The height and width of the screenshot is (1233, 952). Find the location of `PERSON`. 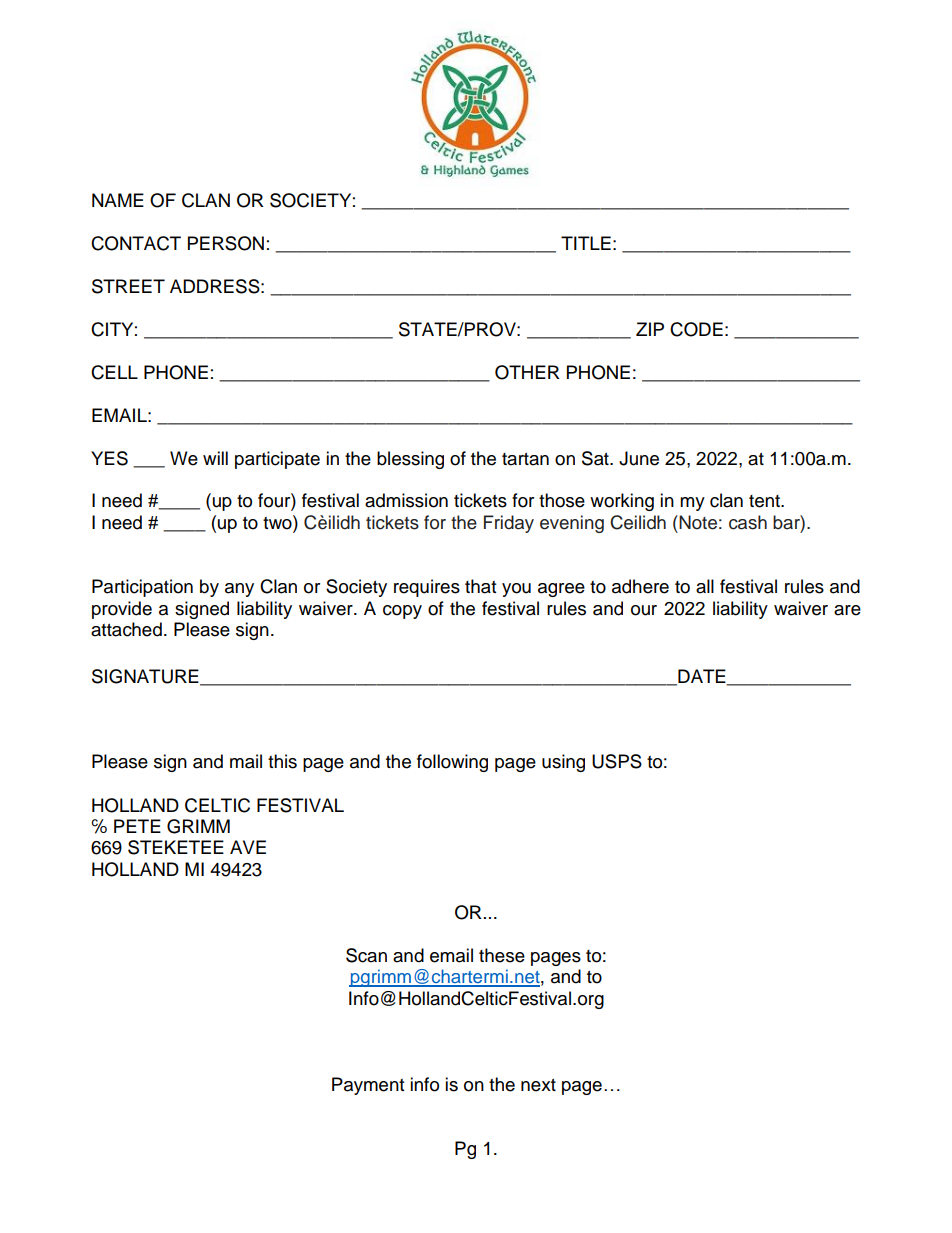

PERSON is located at coordinates (226, 243).
